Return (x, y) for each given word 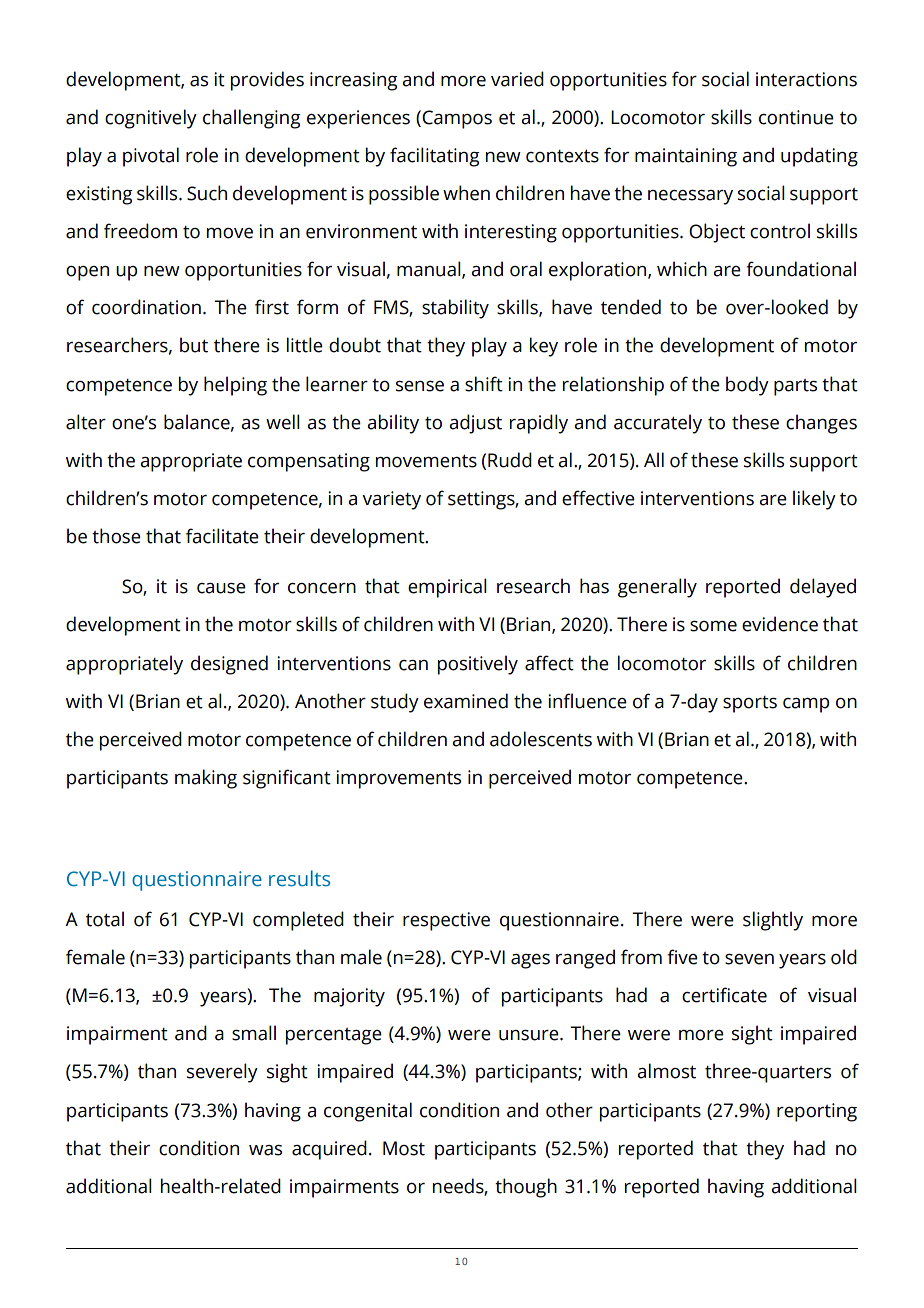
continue (796, 117)
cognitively (151, 119)
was (265, 1150)
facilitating (434, 157)
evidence (780, 624)
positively (478, 665)
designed (229, 665)
